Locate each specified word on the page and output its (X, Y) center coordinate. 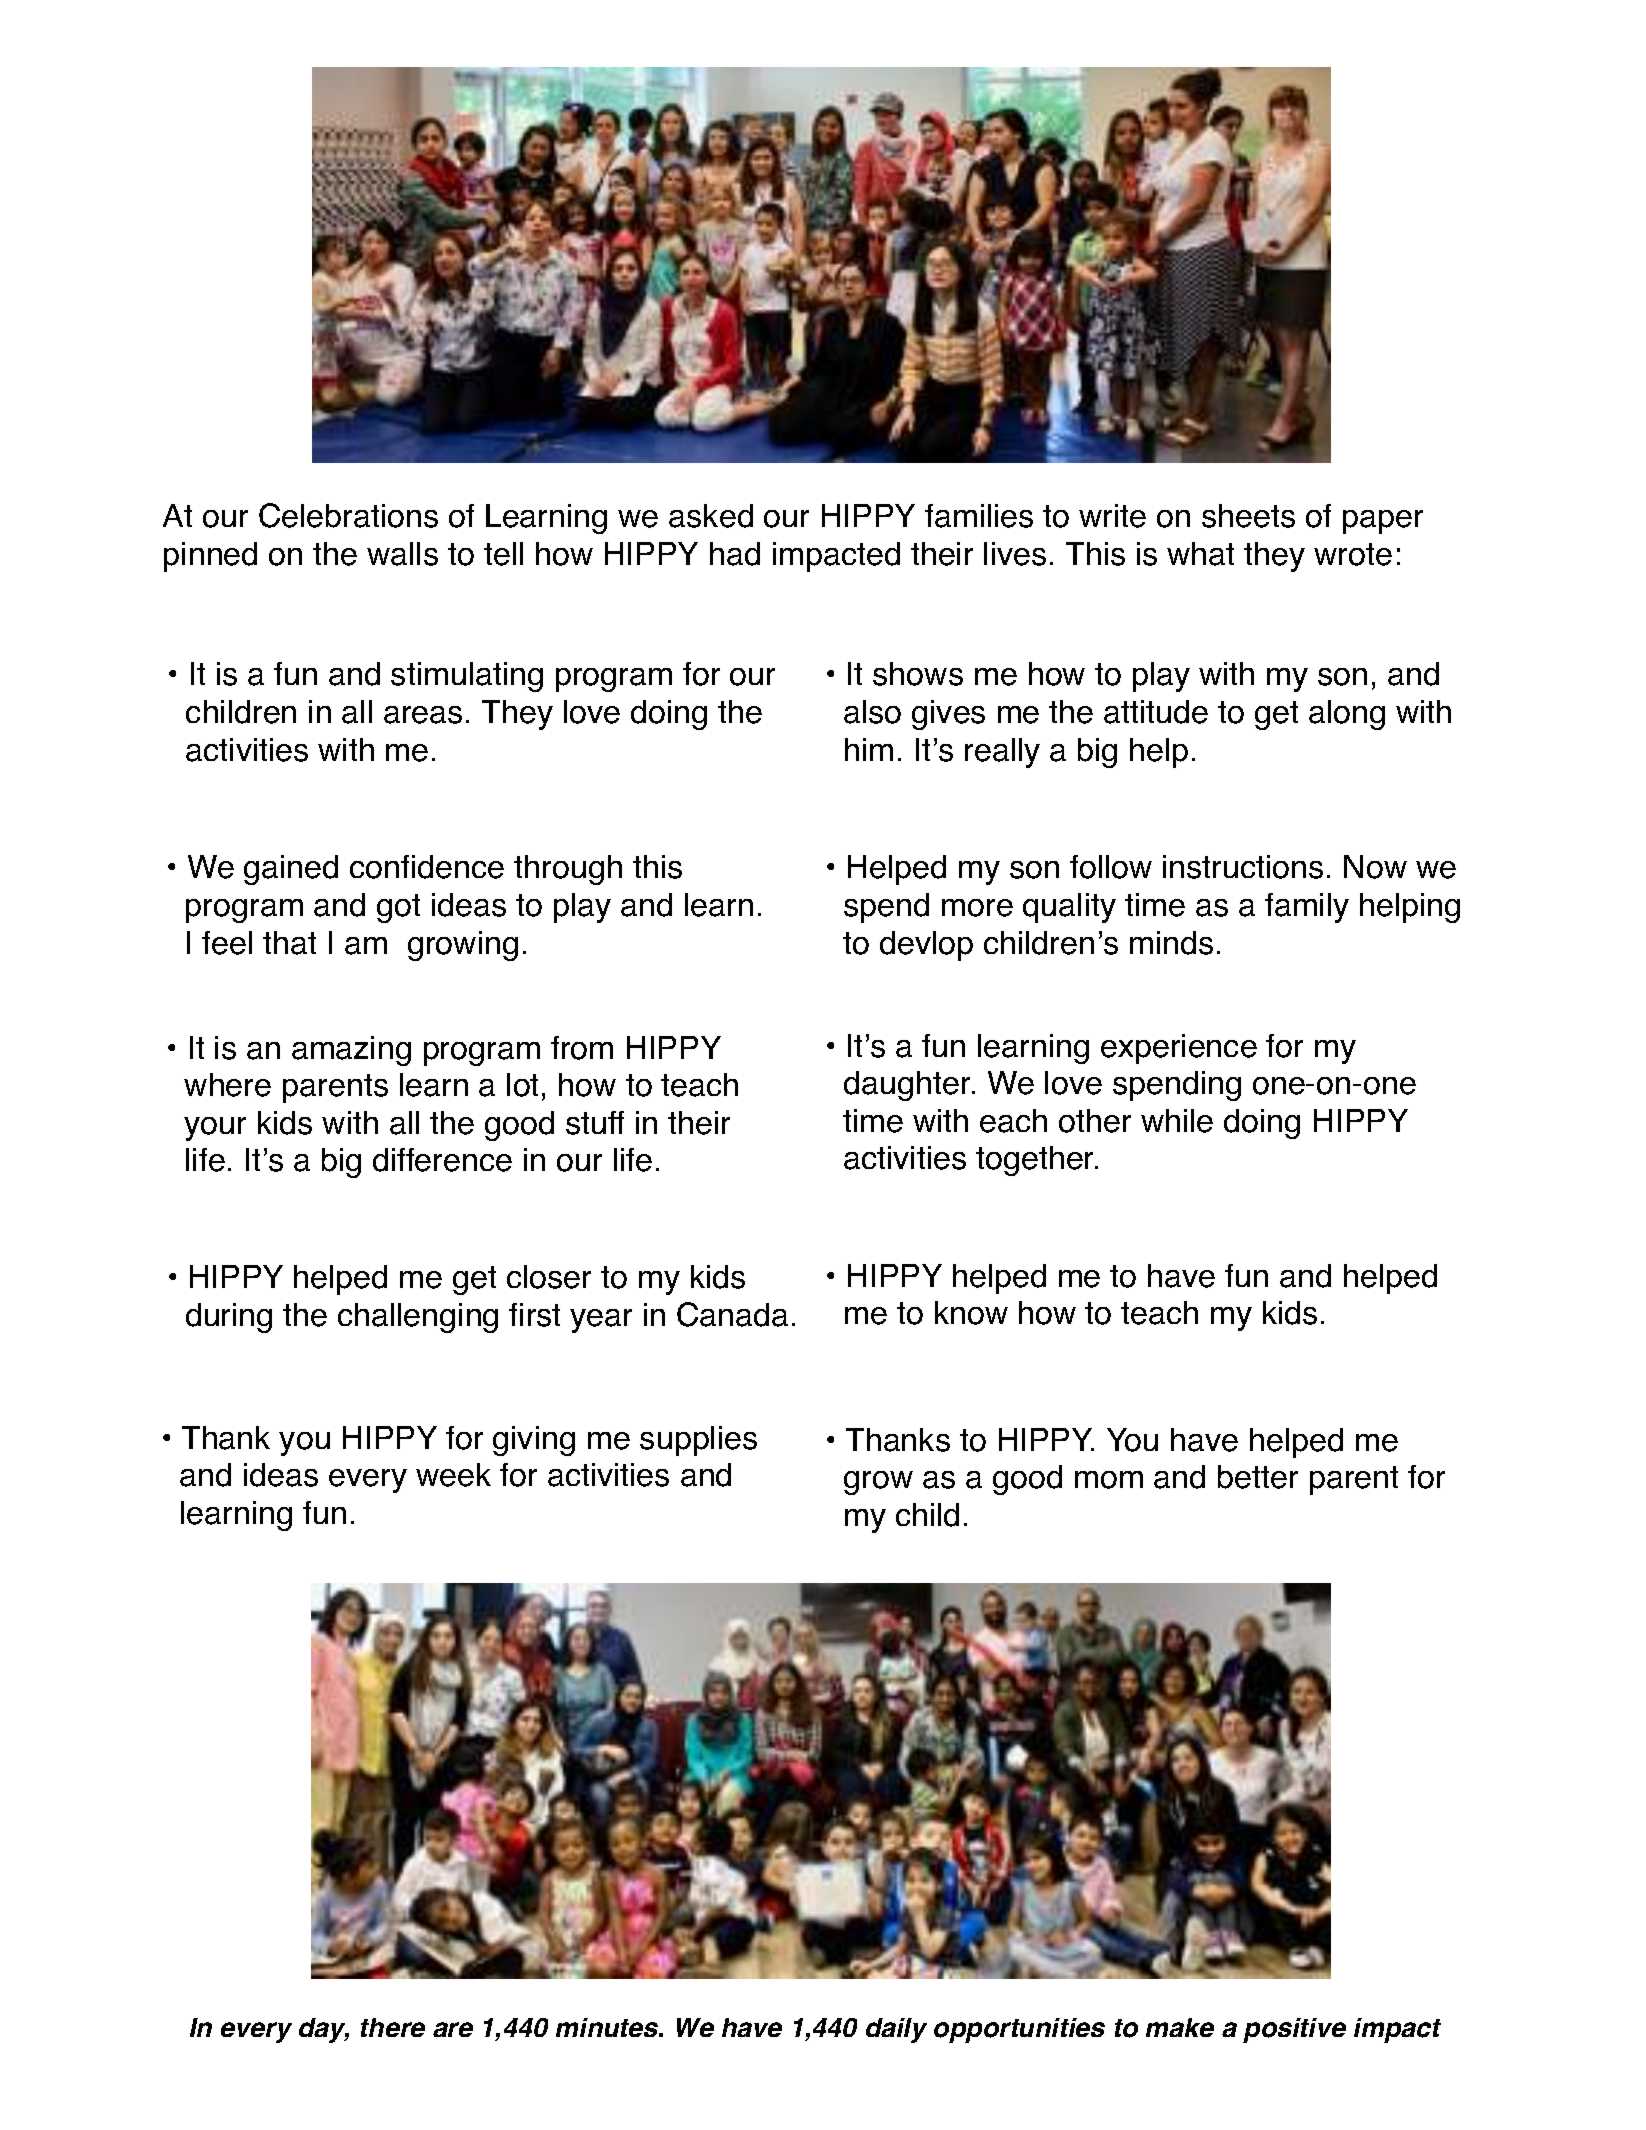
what (1200, 554)
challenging (418, 1318)
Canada (732, 1314)
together (1036, 1161)
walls (402, 554)
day (324, 2030)
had (735, 554)
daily (896, 2030)
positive (1294, 2030)
